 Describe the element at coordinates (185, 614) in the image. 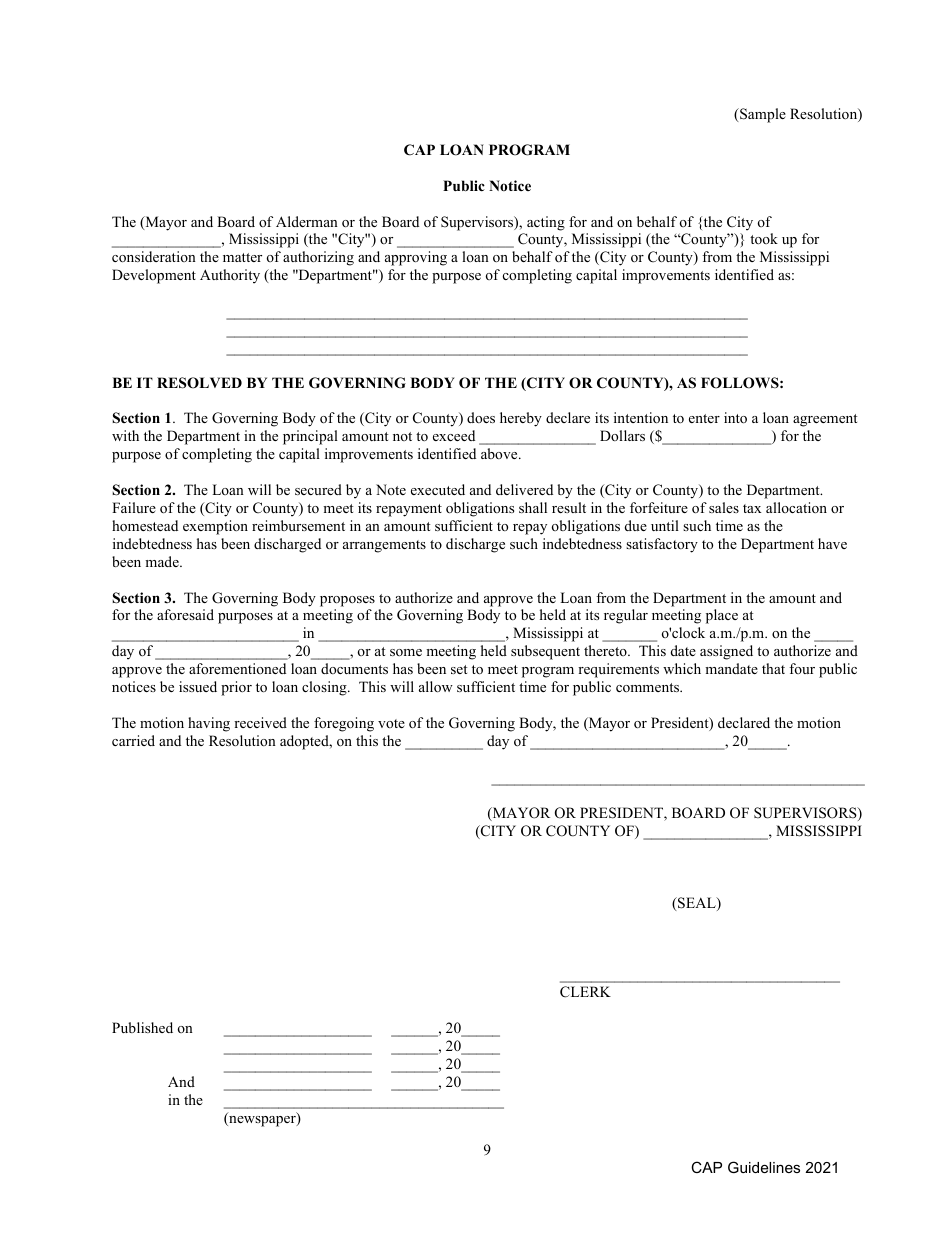

I see `aforesaid` at that location.
